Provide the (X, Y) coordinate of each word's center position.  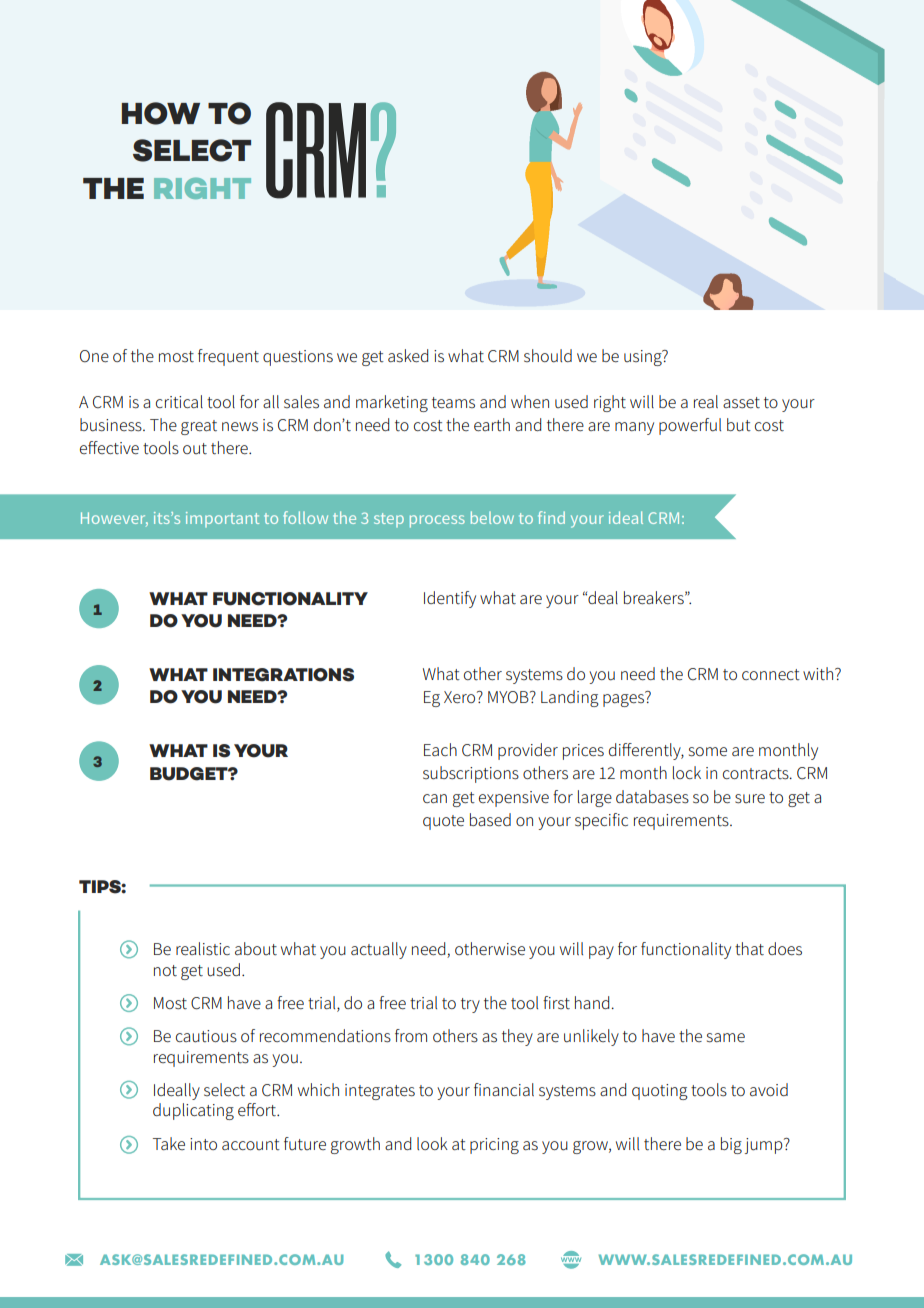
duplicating (193, 1111)
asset (741, 403)
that (749, 949)
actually (379, 950)
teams (453, 403)
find (551, 517)
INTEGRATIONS (283, 675)
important (222, 519)
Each (440, 749)
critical (179, 401)
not (165, 971)
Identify (450, 599)
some (708, 752)
